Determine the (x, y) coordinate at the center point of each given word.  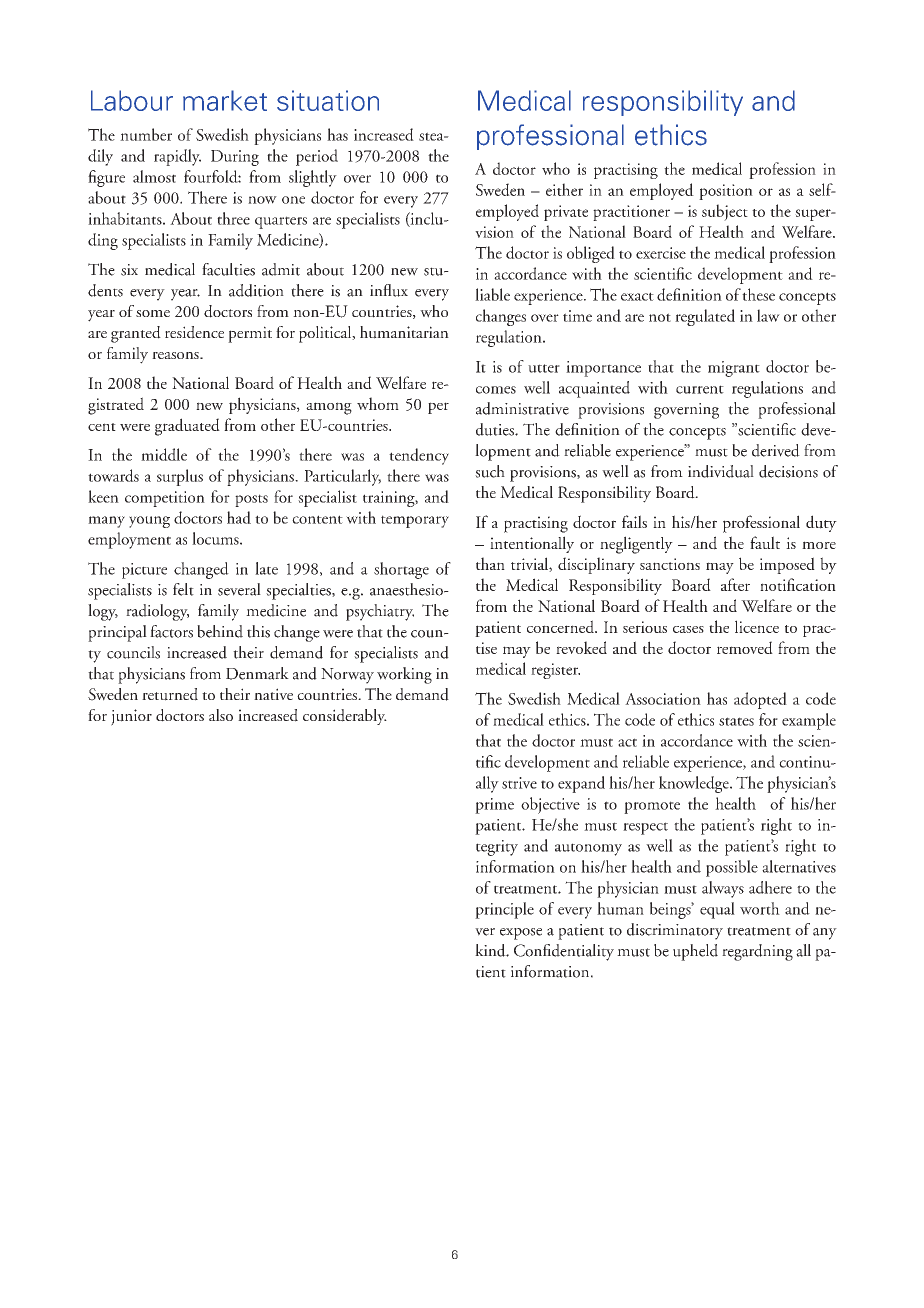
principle (504, 910)
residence (194, 332)
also (221, 715)
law (768, 315)
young (149, 522)
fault (765, 542)
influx (389, 290)
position (726, 192)
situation (328, 100)
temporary (415, 521)
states (736, 721)
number (146, 134)
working (404, 675)
